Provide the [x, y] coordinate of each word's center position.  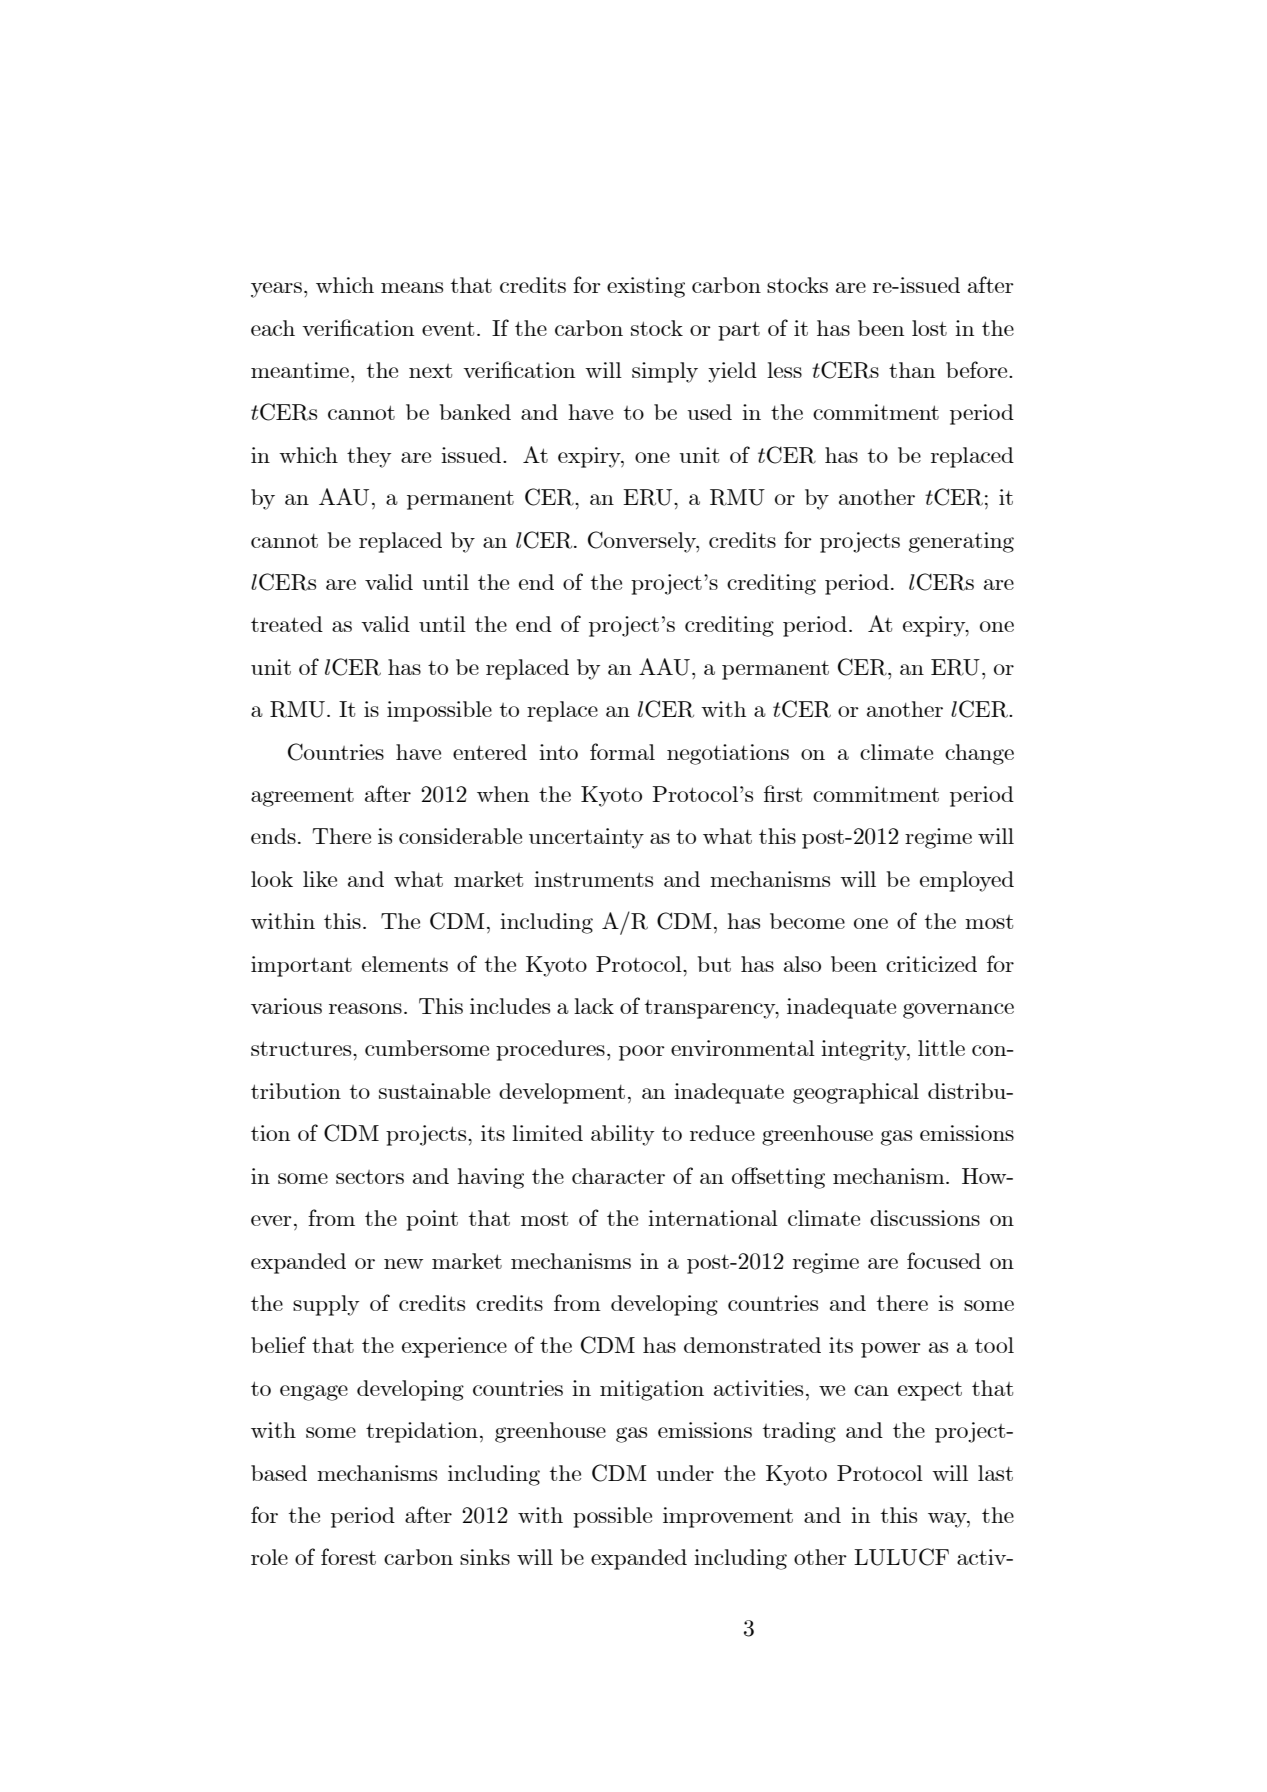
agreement [302, 797]
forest [348, 1556]
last [995, 1473]
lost [929, 328]
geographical [856, 1093]
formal [622, 751]
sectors [370, 1177]
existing [646, 287]
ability [623, 1135]
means [412, 287]
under [685, 1473]
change [979, 754]
